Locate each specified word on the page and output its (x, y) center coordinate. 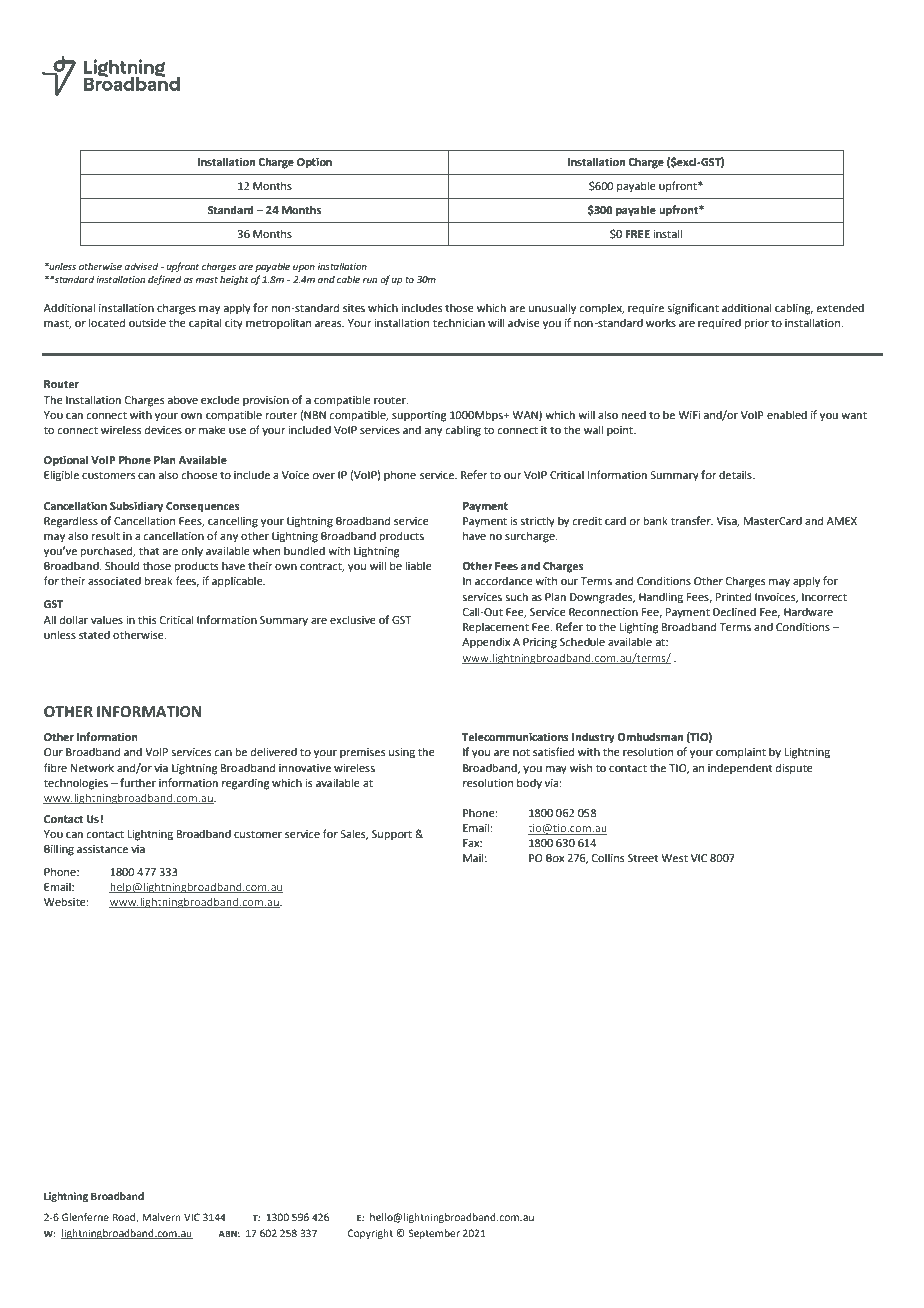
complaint (741, 753)
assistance (102, 849)
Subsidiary (136, 507)
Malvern (161, 1217)
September (434, 1234)
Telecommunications (515, 736)
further (138, 782)
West (674, 858)
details (736, 474)
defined (165, 280)
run (370, 280)
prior (756, 324)
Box (555, 858)
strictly (537, 522)
